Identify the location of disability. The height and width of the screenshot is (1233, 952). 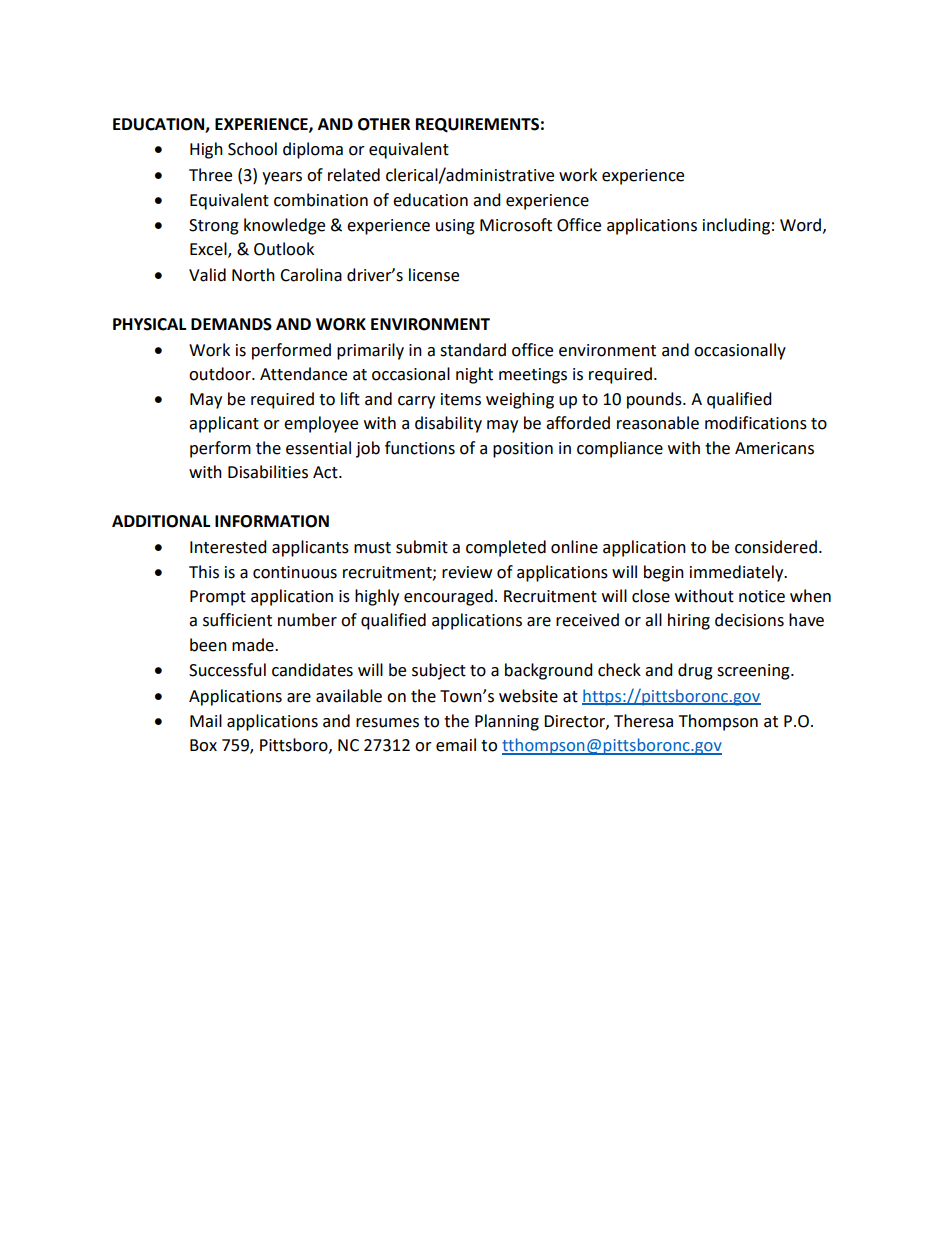
(448, 424).
